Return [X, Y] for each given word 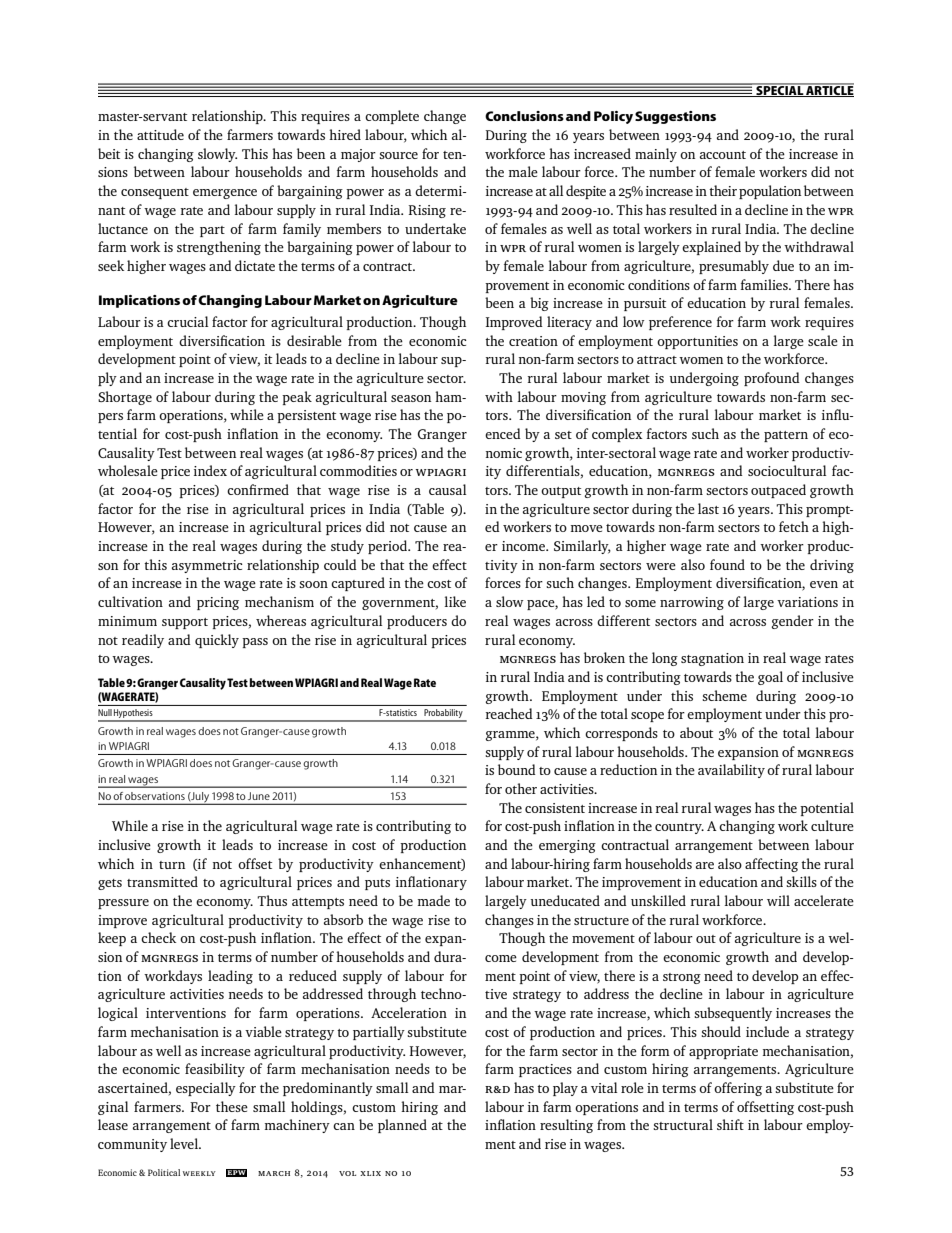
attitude [160, 134]
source [398, 155]
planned [402, 1126]
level [185, 1143]
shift [730, 1124]
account [723, 155]
